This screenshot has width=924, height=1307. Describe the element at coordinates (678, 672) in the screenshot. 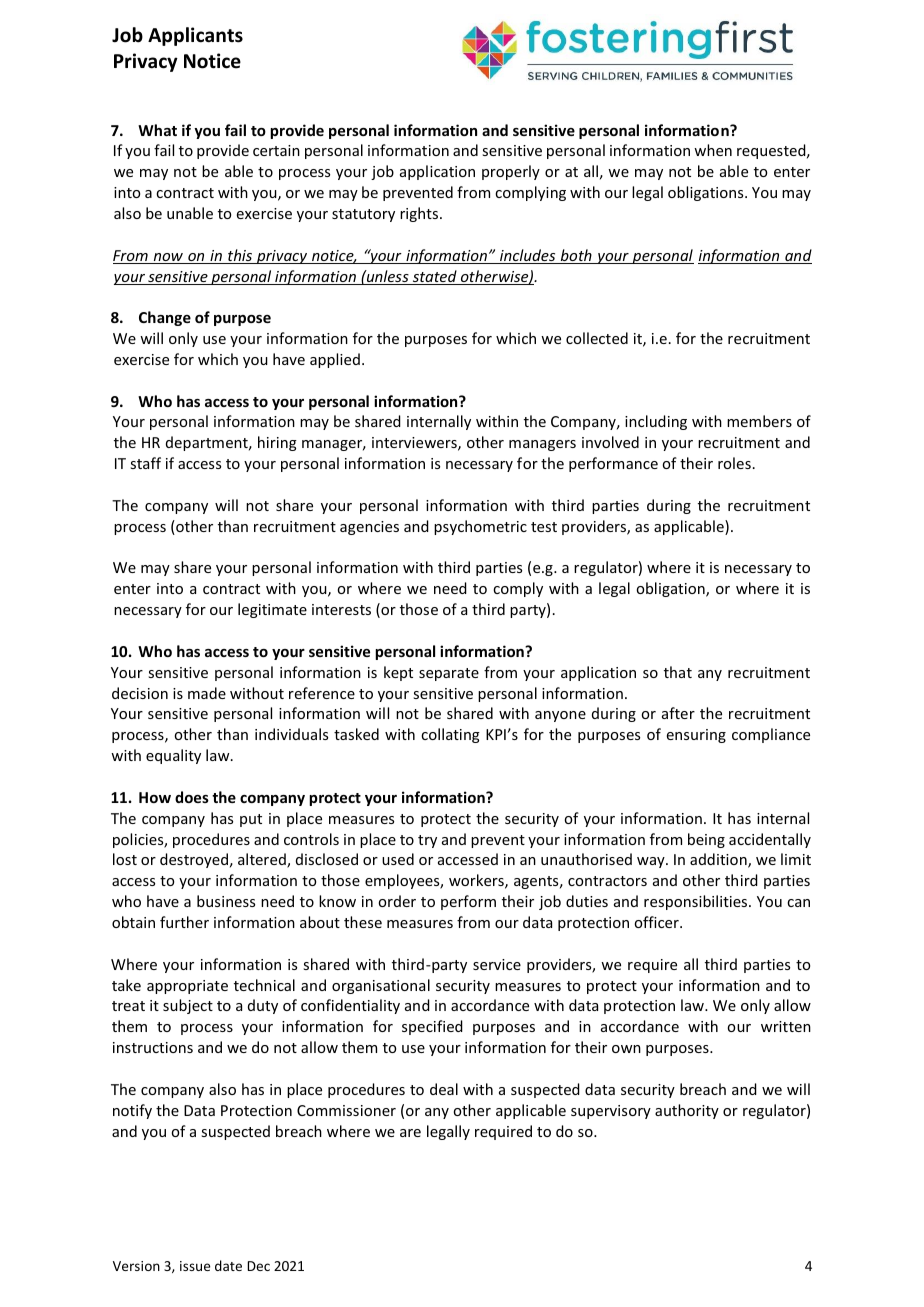

I see `that` at that location.
